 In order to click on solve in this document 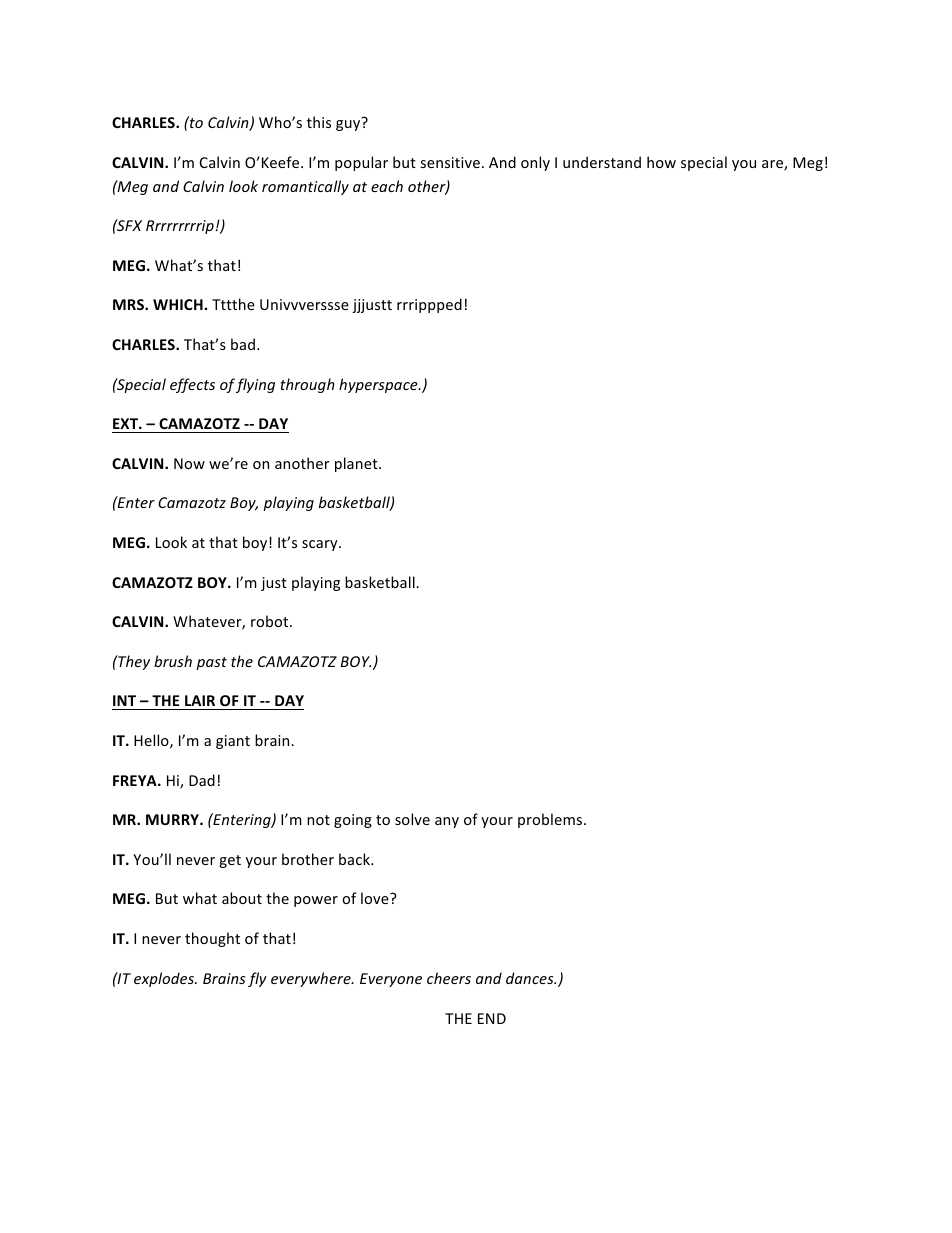, I will do `click(412, 819)`.
